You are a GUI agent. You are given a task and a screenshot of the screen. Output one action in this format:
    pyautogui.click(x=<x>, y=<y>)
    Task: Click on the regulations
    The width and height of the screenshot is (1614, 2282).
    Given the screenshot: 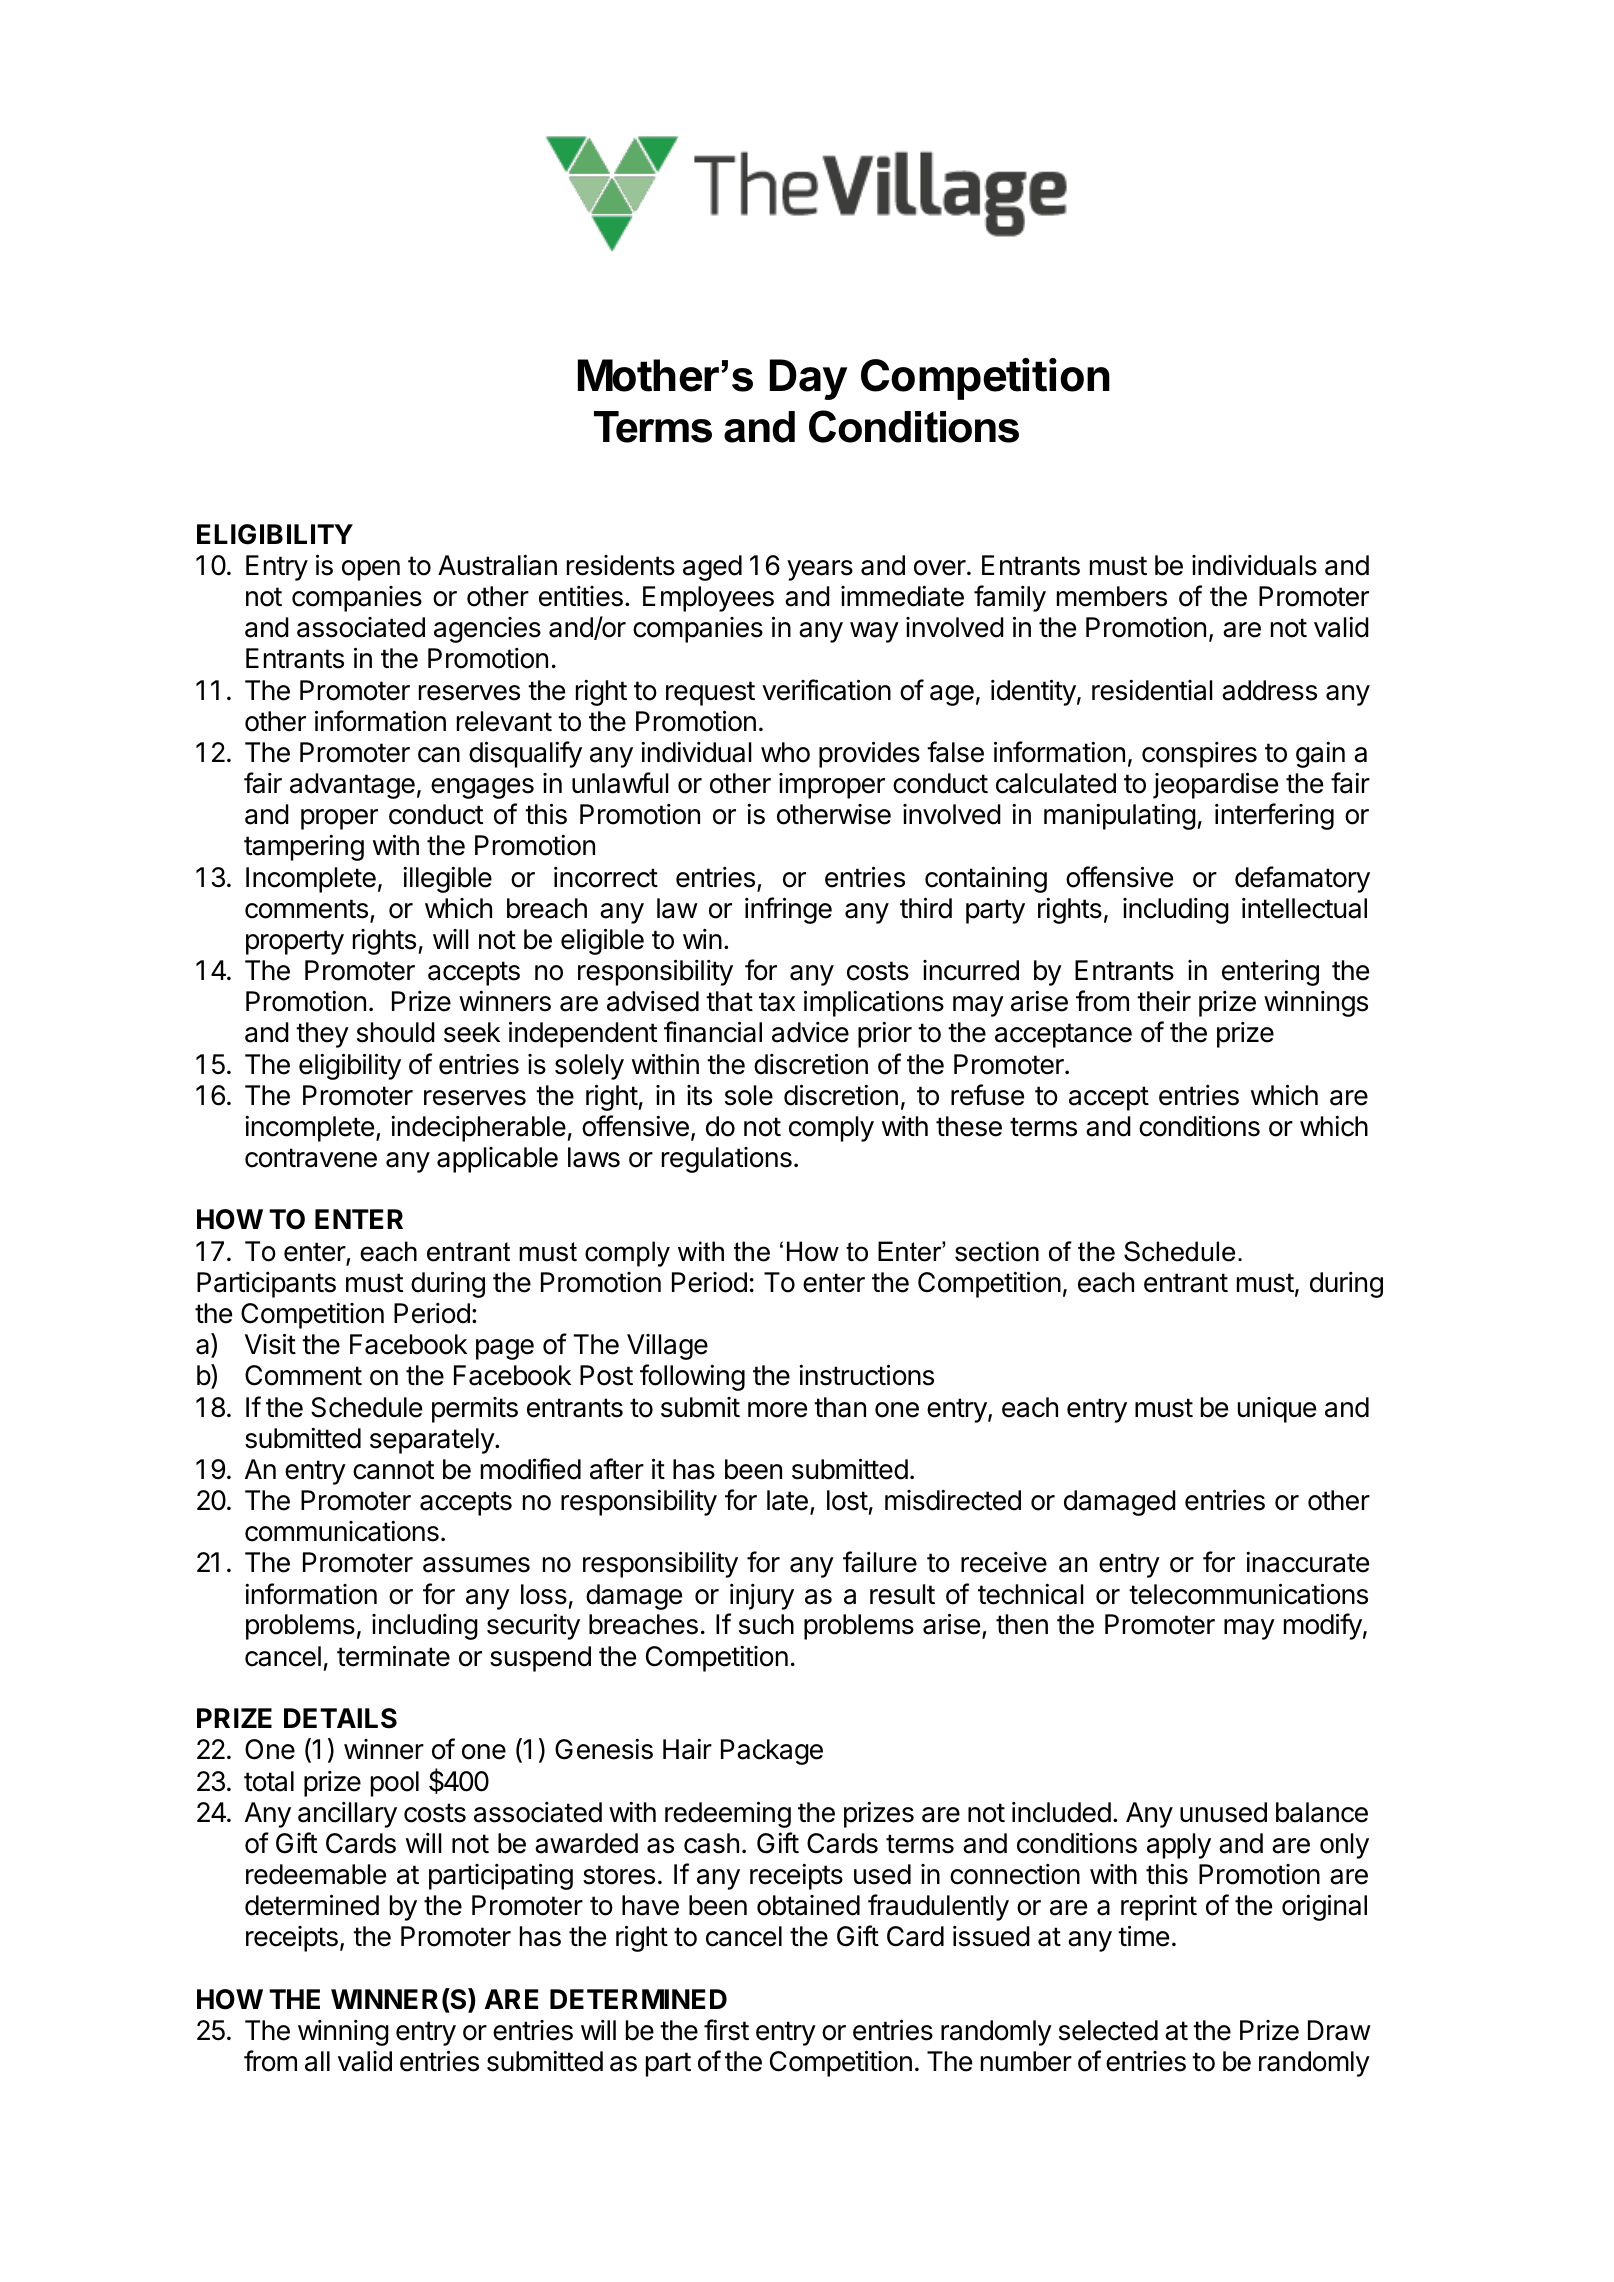 What is the action you would take?
    pyautogui.click(x=727, y=1160)
